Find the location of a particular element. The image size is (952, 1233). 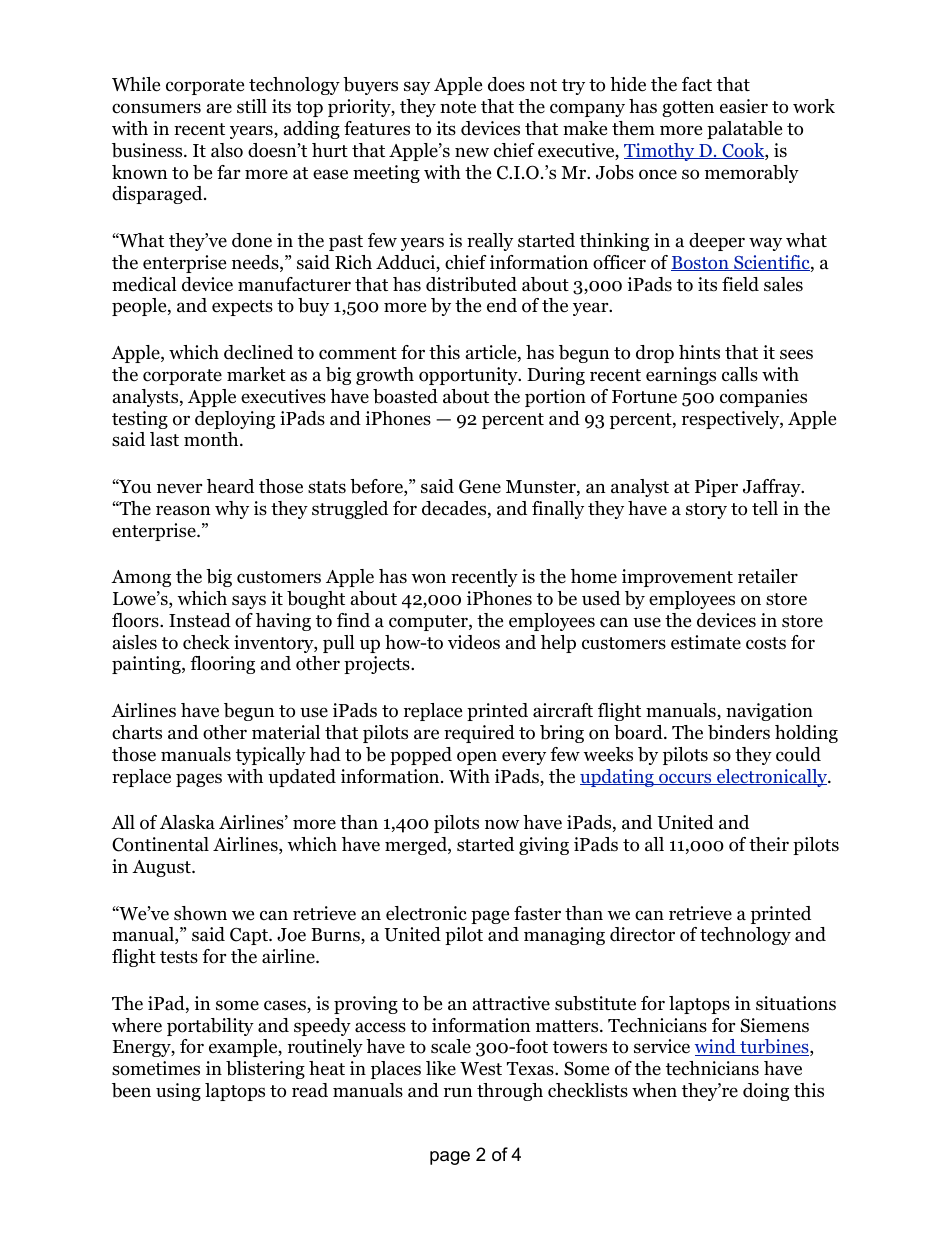

their is located at coordinates (769, 844).
